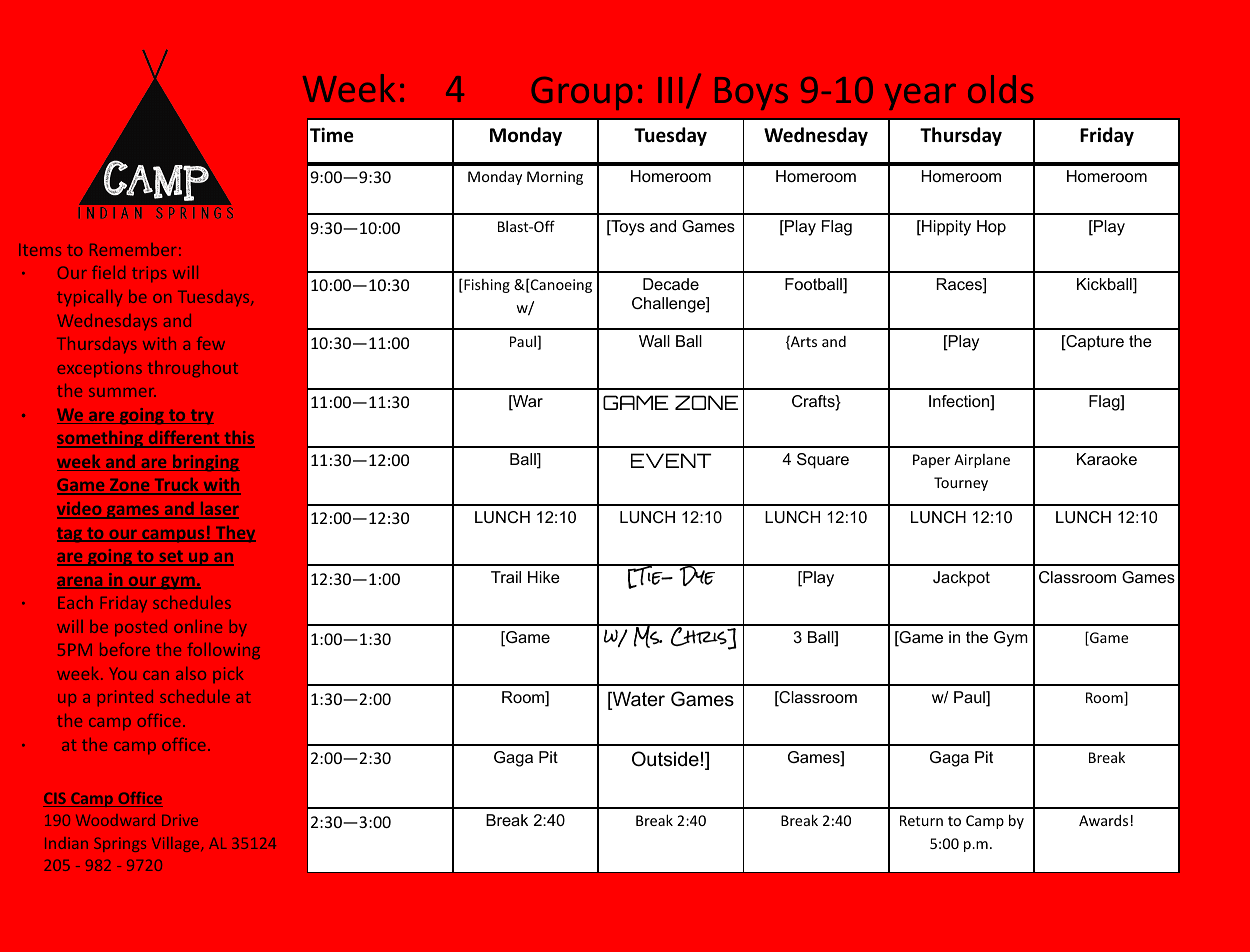  What do you see at coordinates (486, 286) in the screenshot?
I see `Fishing` at bounding box center [486, 286].
